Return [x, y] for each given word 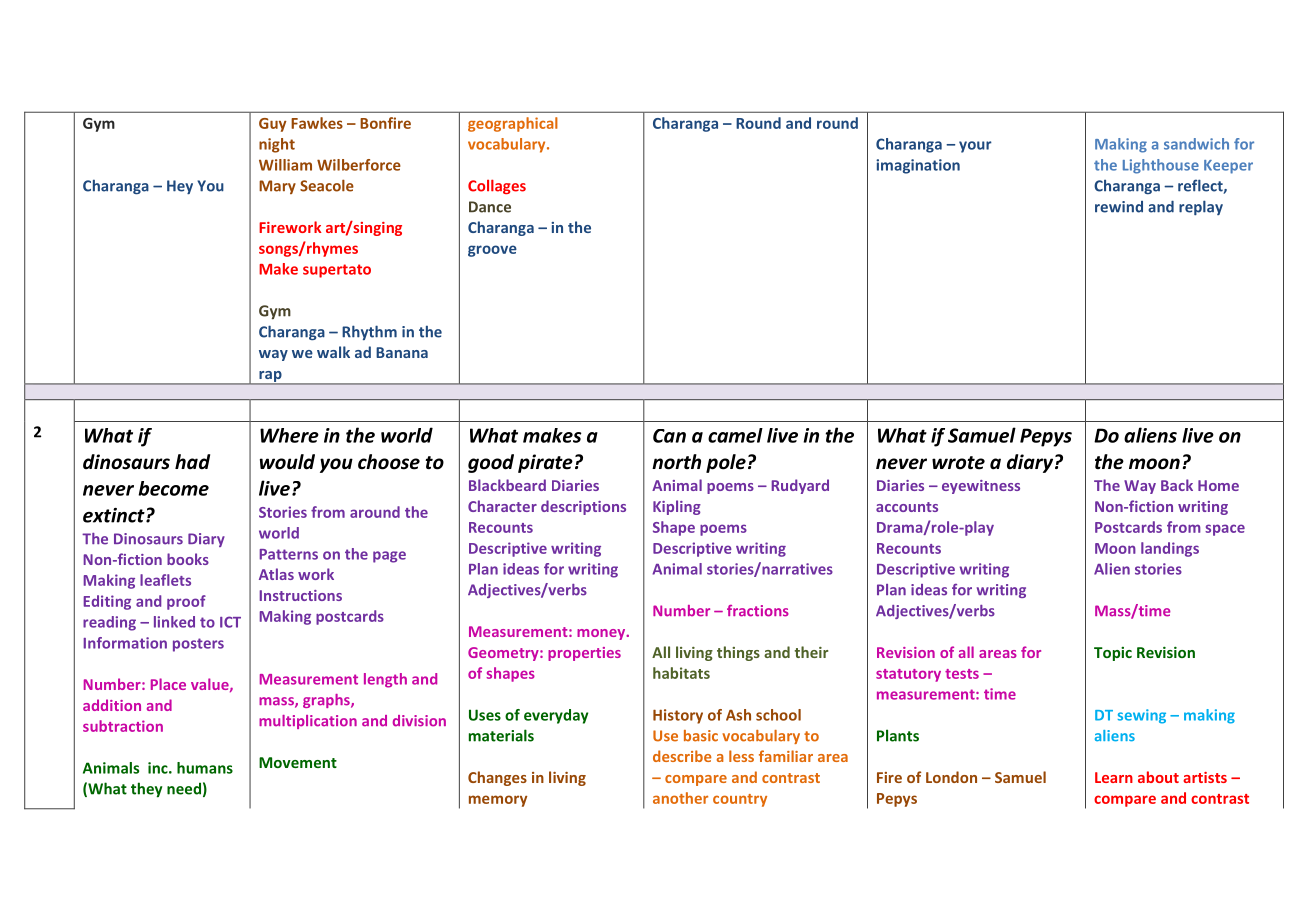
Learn [1114, 777]
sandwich [1196, 144]
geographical [513, 124]
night [277, 145]
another [680, 798]
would [287, 462]
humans [205, 768]
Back [1177, 485]
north [676, 462]
